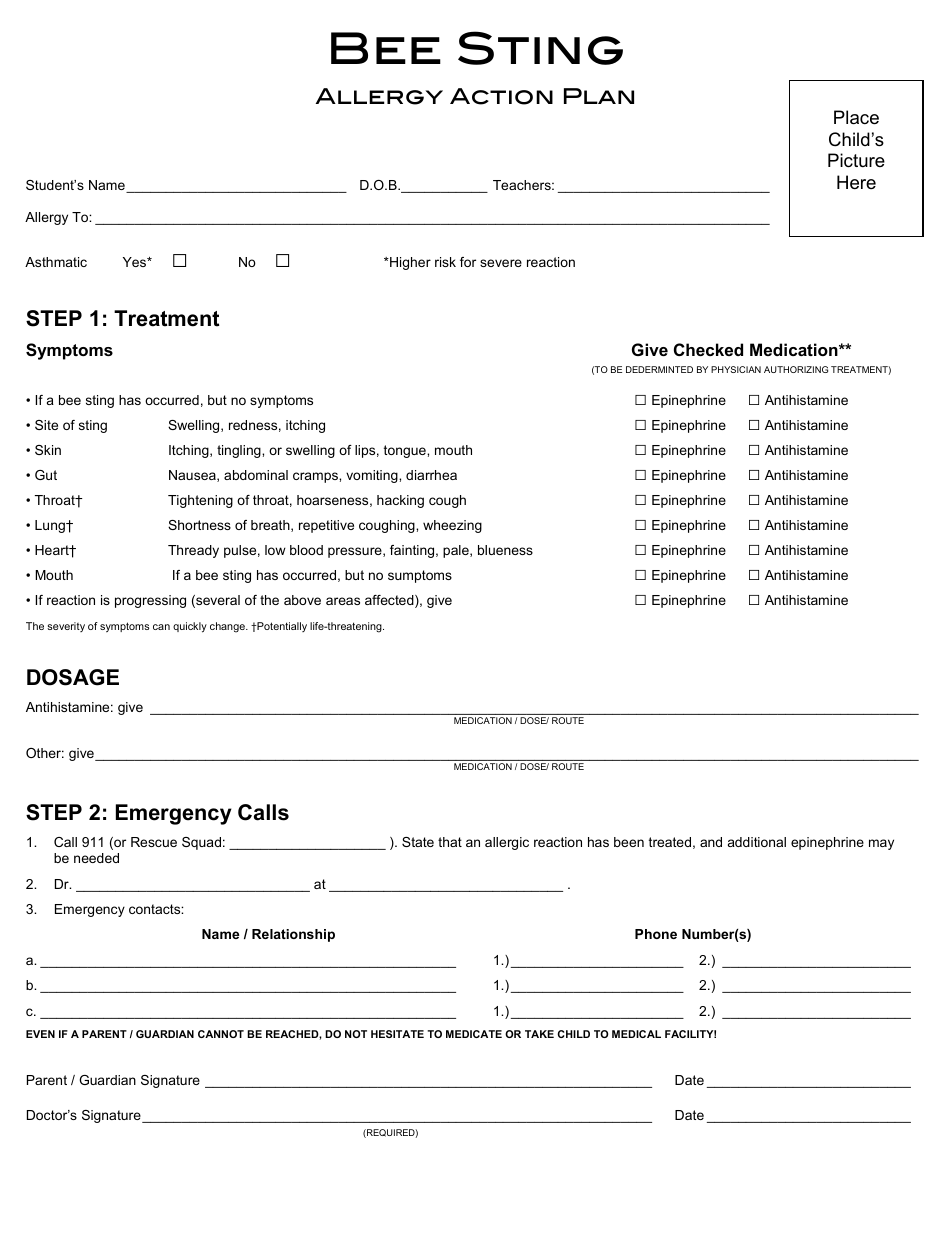  I want to click on Plan, so click(599, 96).
